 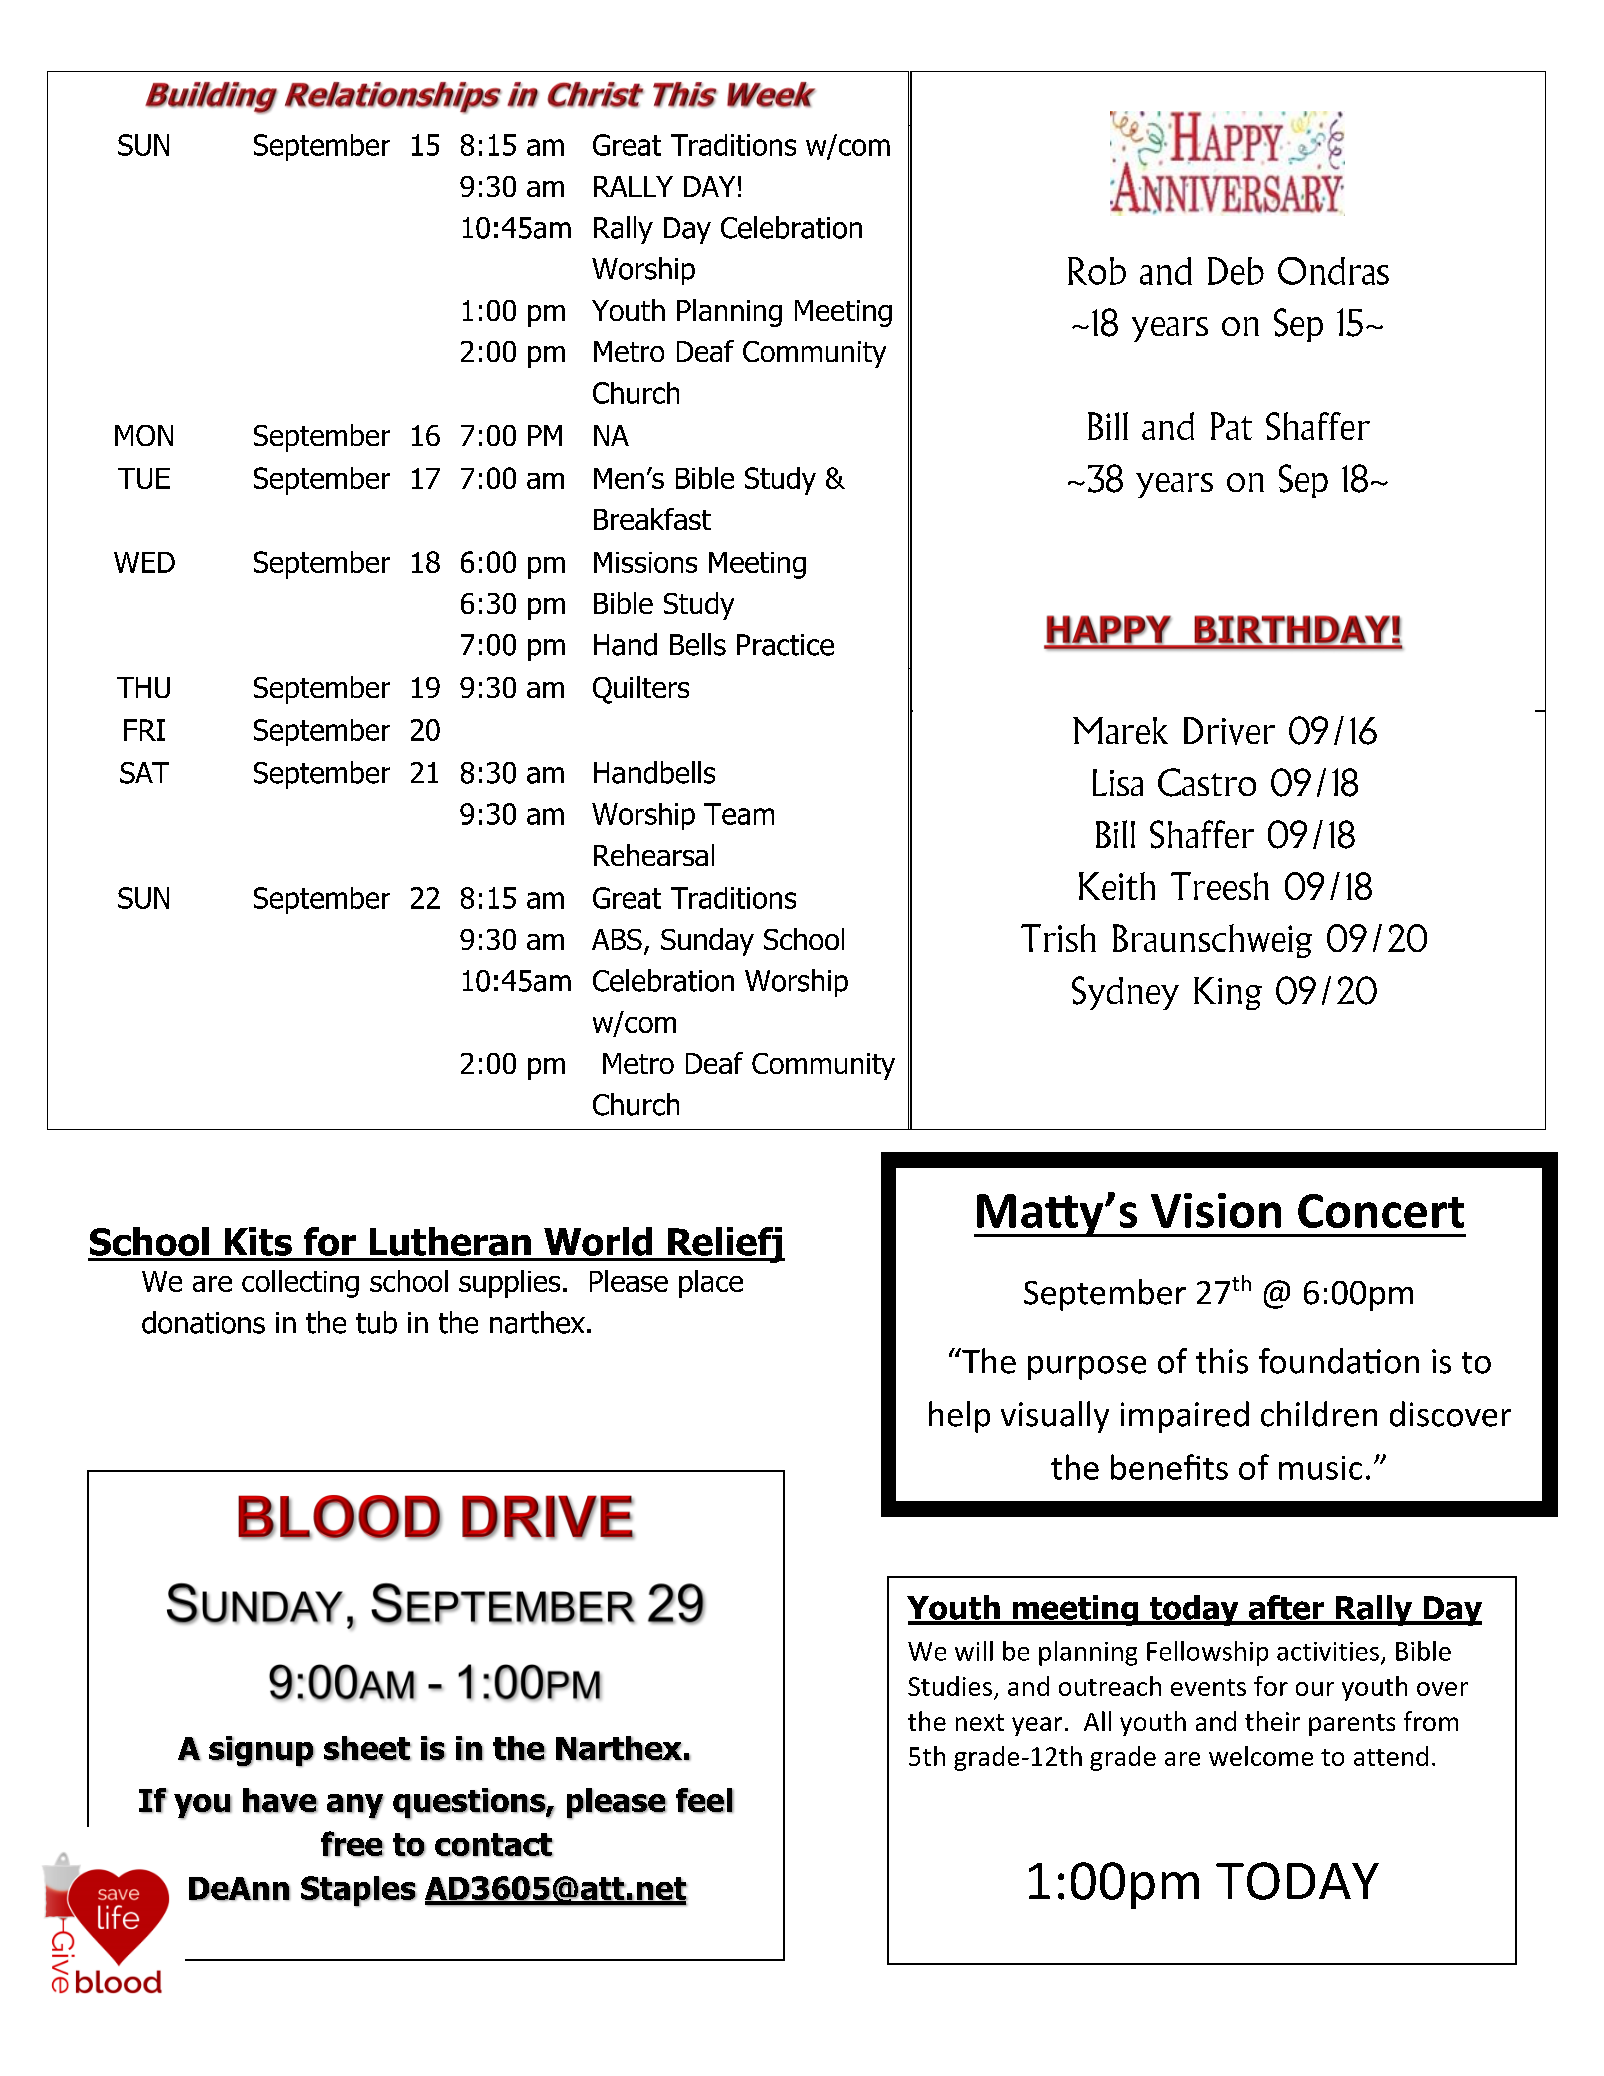 I want to click on Rob, so click(x=1097, y=271).
